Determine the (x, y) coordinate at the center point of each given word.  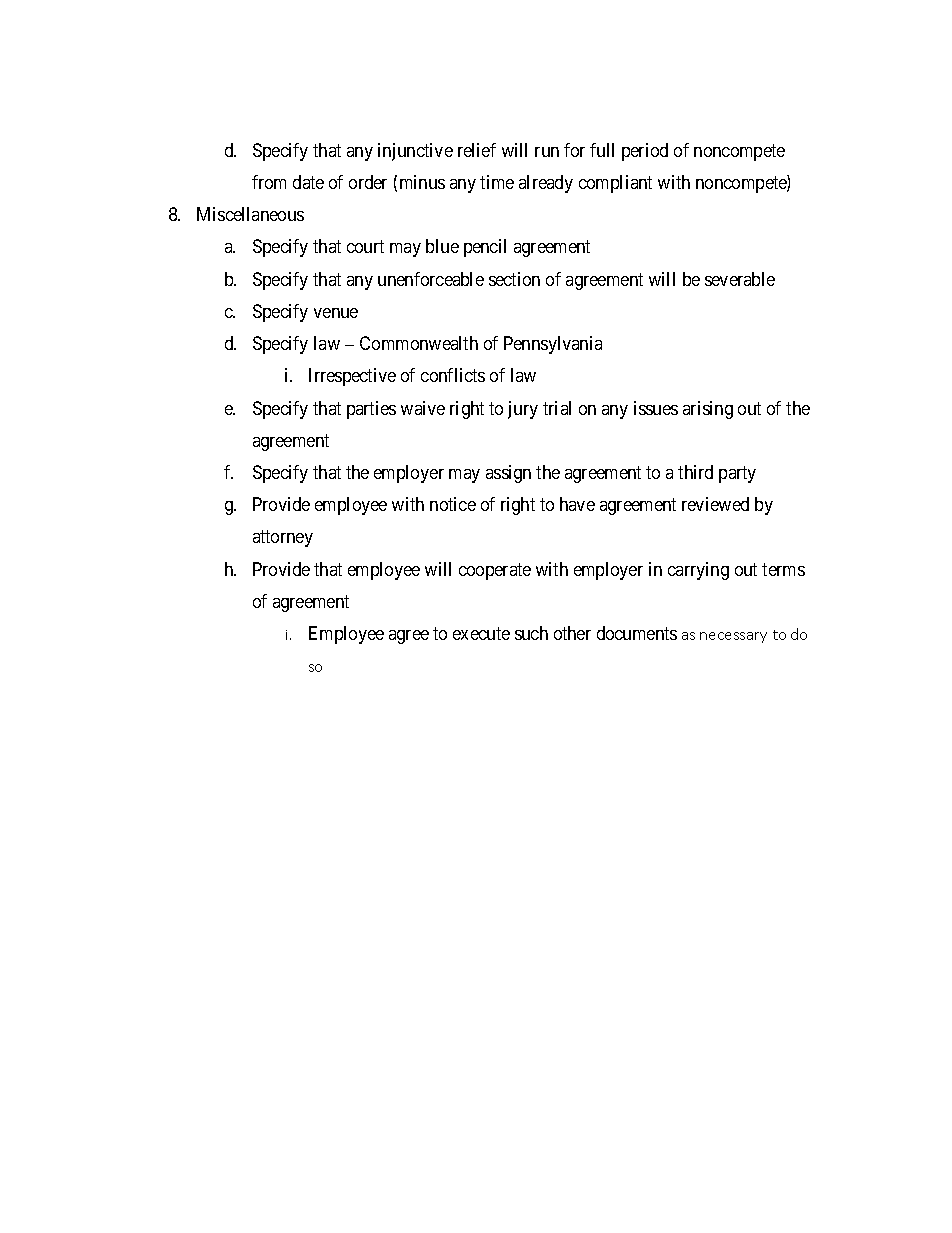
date (308, 182)
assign (508, 474)
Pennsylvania (553, 345)
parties (371, 410)
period (645, 152)
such (531, 633)
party (737, 474)
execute (481, 634)
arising (708, 410)
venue (336, 313)
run (547, 152)
